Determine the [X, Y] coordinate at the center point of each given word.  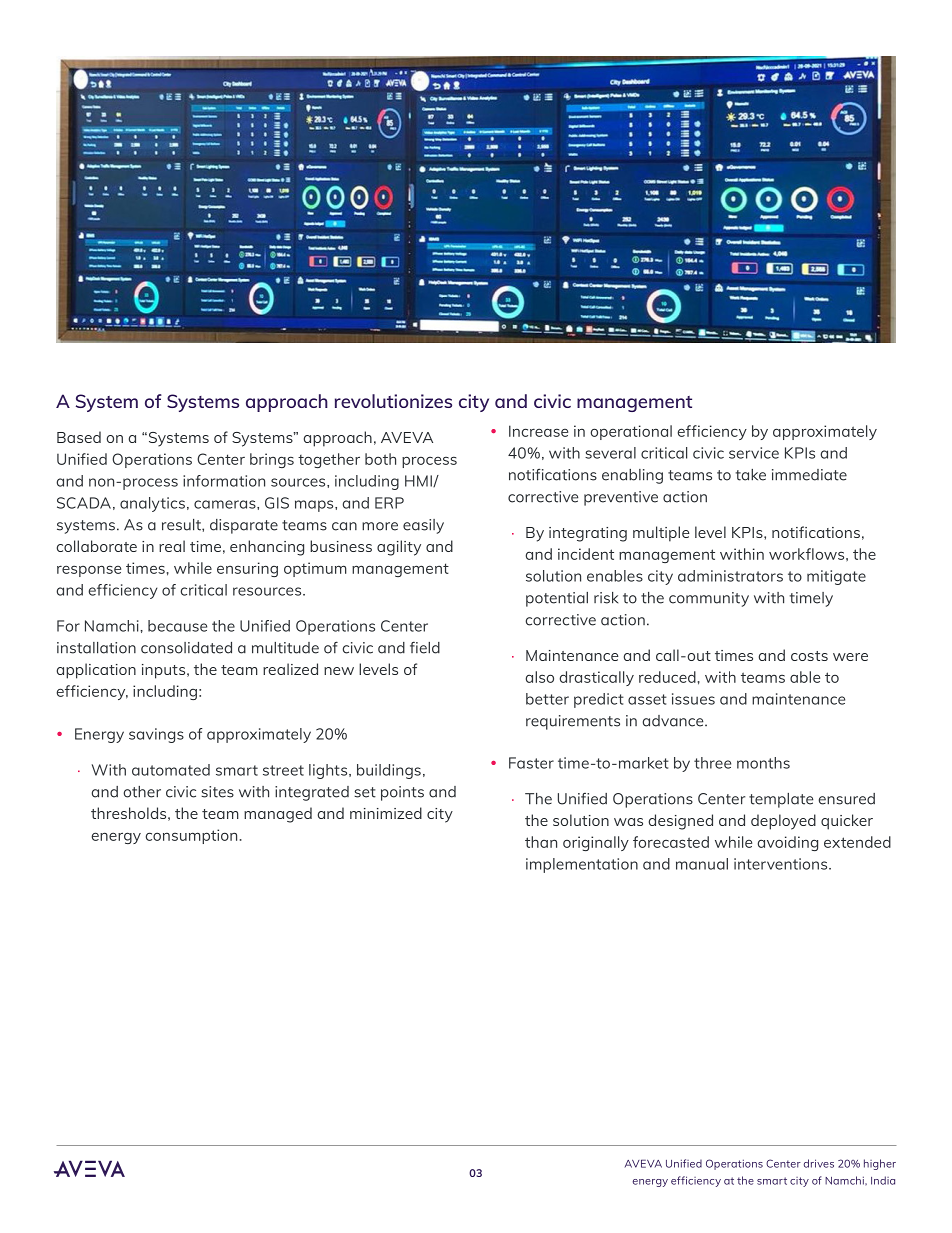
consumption [191, 836]
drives [819, 1163]
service [754, 453]
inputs [165, 671]
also [540, 677]
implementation [582, 865]
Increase [538, 431]
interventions [782, 864]
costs [809, 656]
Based [79, 437]
